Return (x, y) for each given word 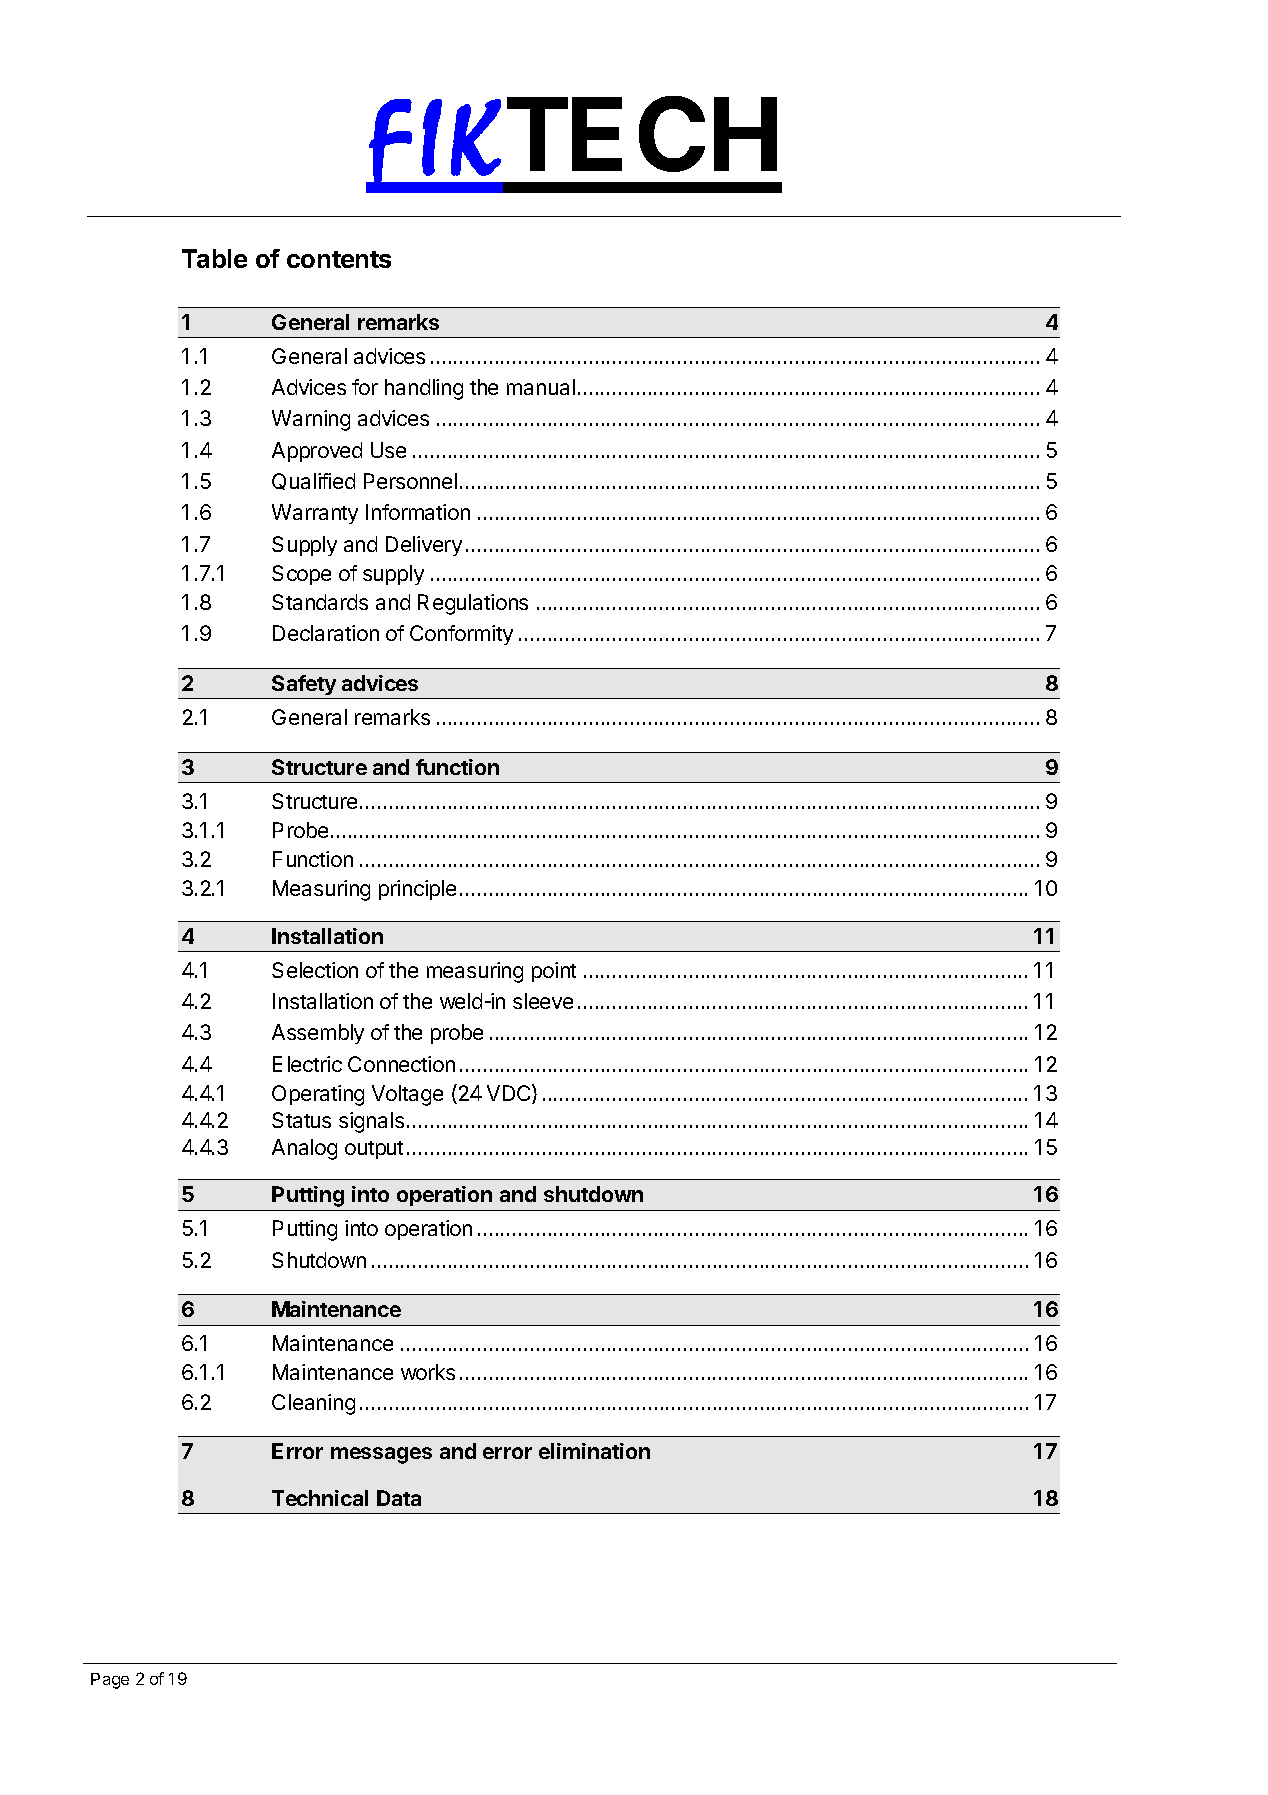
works (428, 1372)
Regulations (473, 604)
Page (110, 1681)
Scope (301, 575)
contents (339, 259)
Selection (315, 970)
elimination (594, 1451)
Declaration (326, 633)
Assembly (318, 1034)
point (554, 972)
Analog (304, 1149)
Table (214, 258)
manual (541, 387)
